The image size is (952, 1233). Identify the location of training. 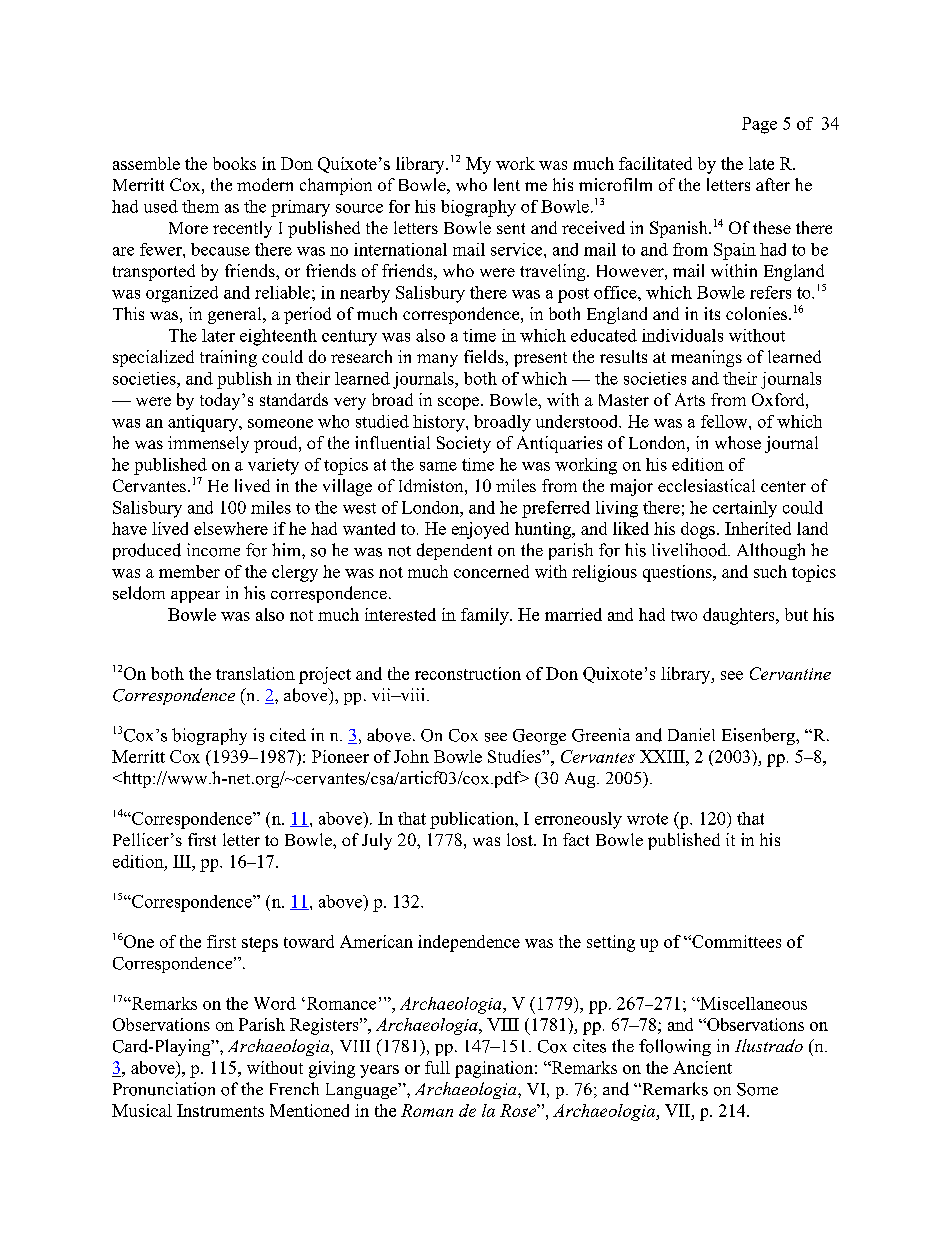
(228, 358).
